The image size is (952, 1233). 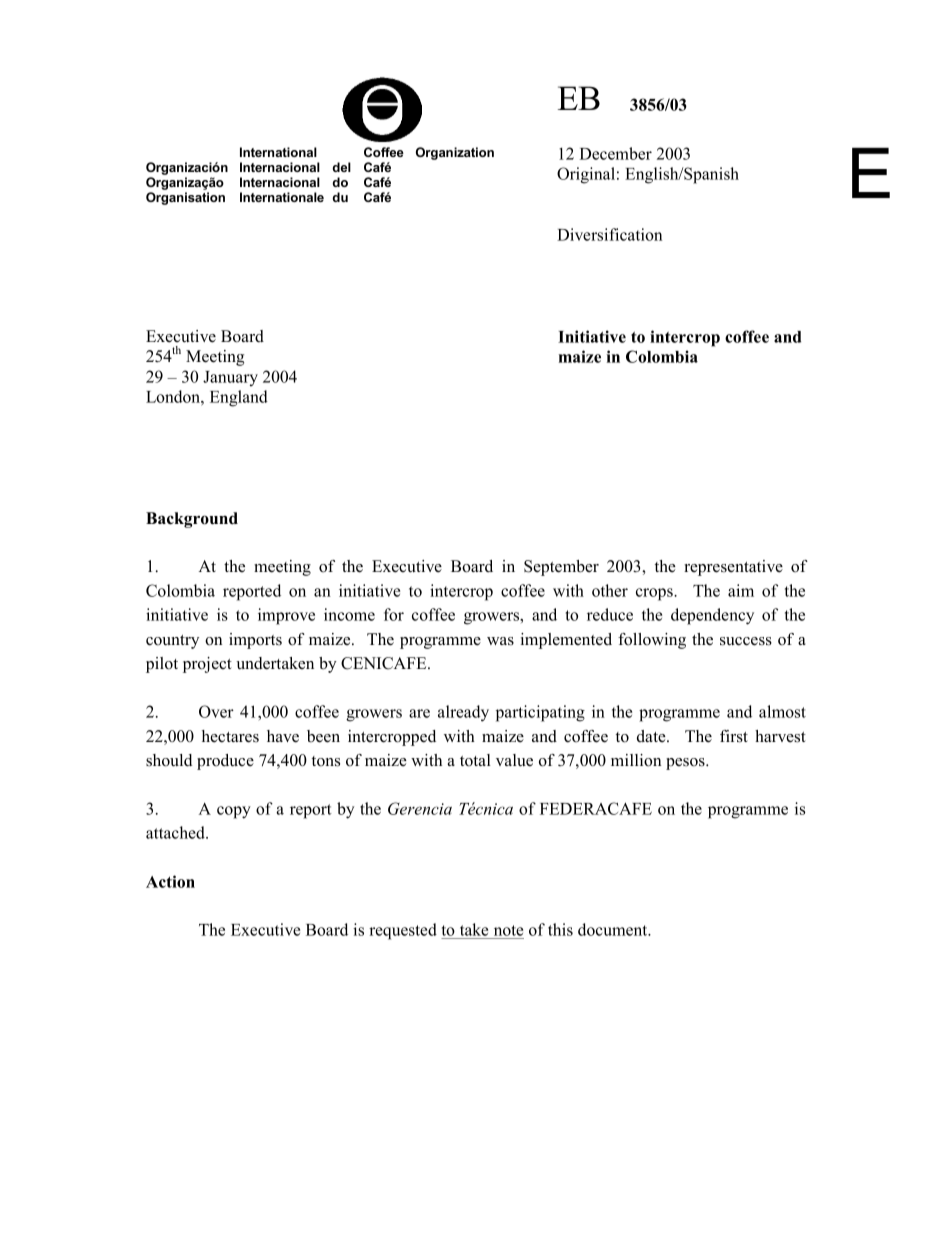 I want to click on December, so click(x=616, y=153).
